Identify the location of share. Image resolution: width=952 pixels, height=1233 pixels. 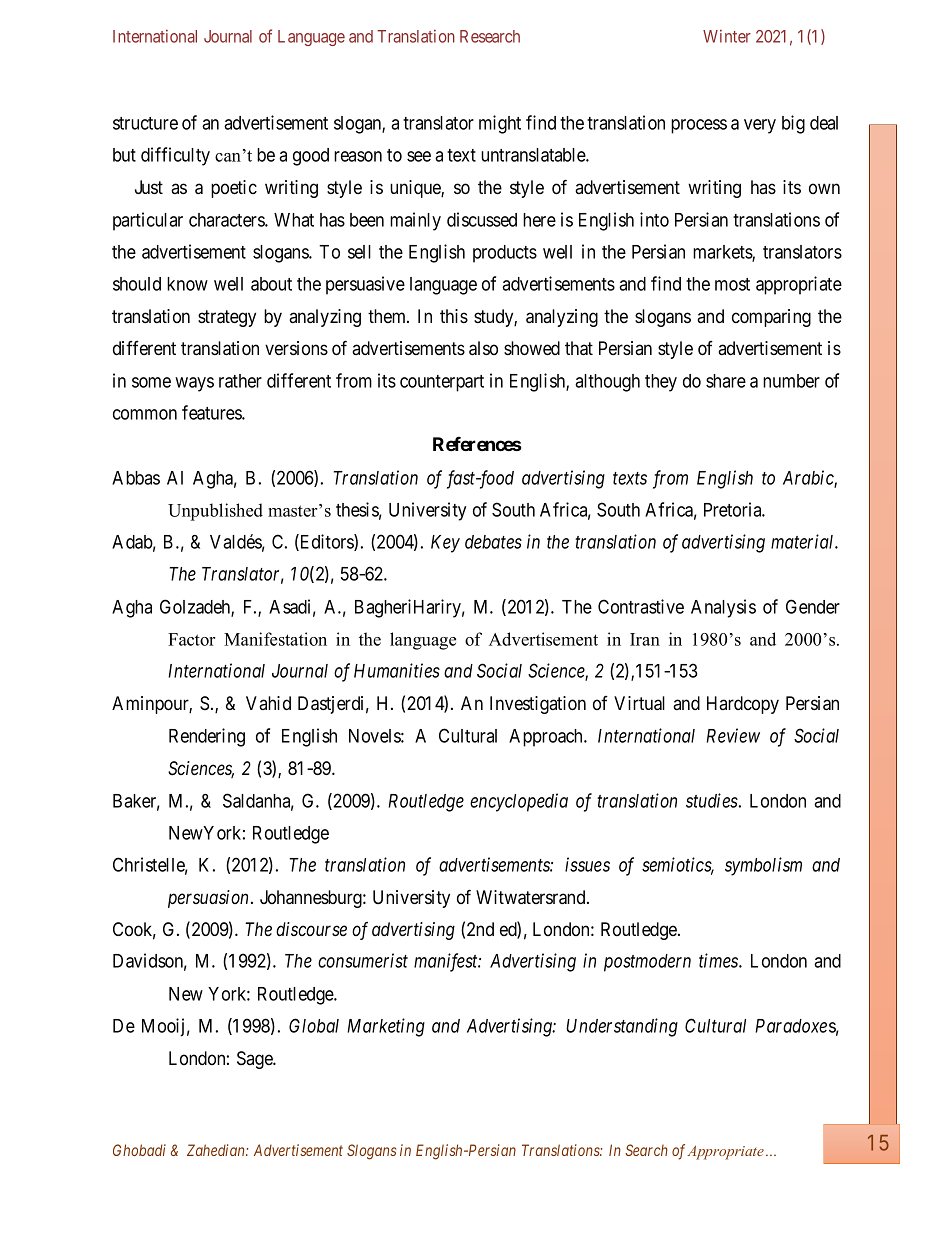
(726, 381).
